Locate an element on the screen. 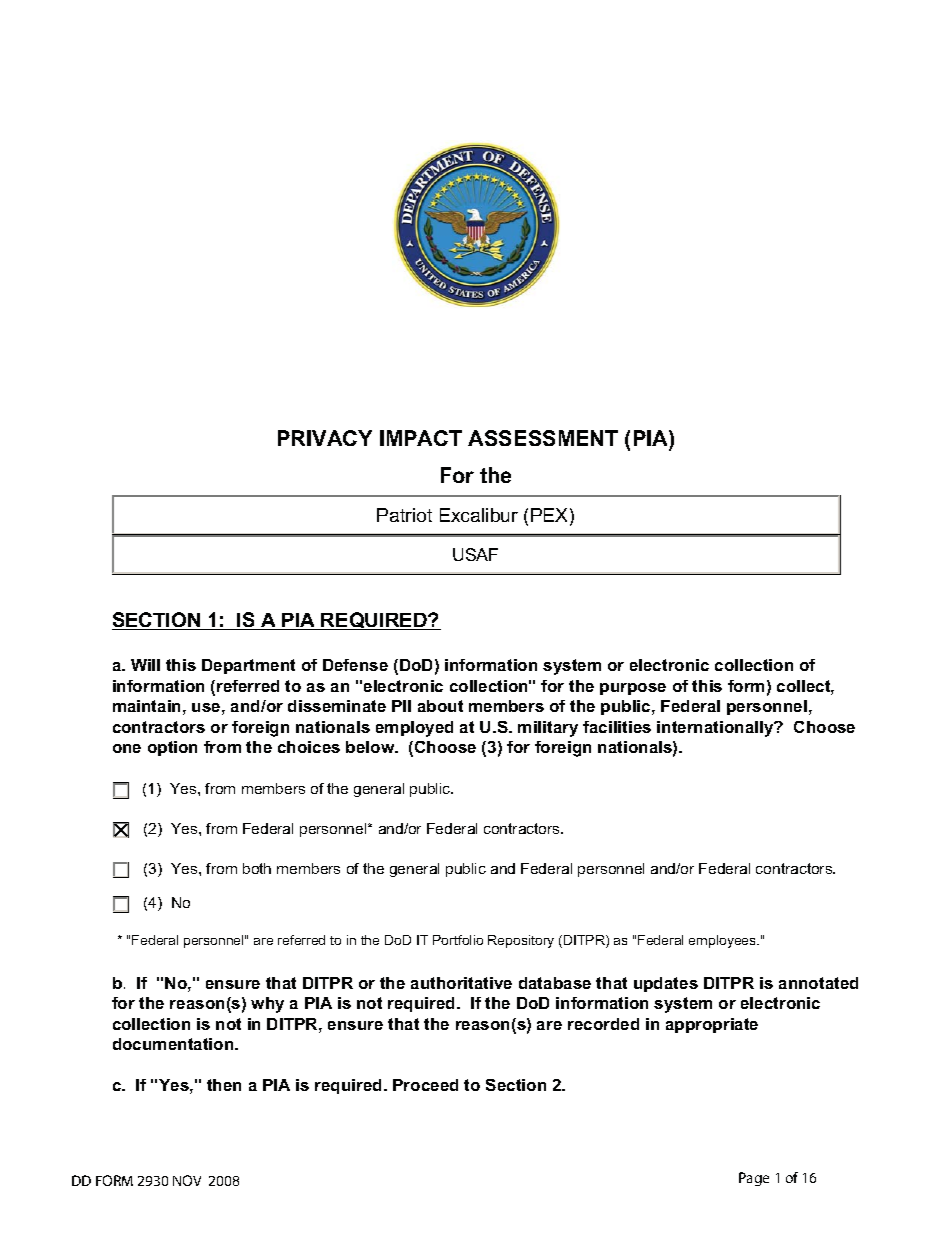 This screenshot has height=1233, width=952. why is located at coordinates (267, 1005).
